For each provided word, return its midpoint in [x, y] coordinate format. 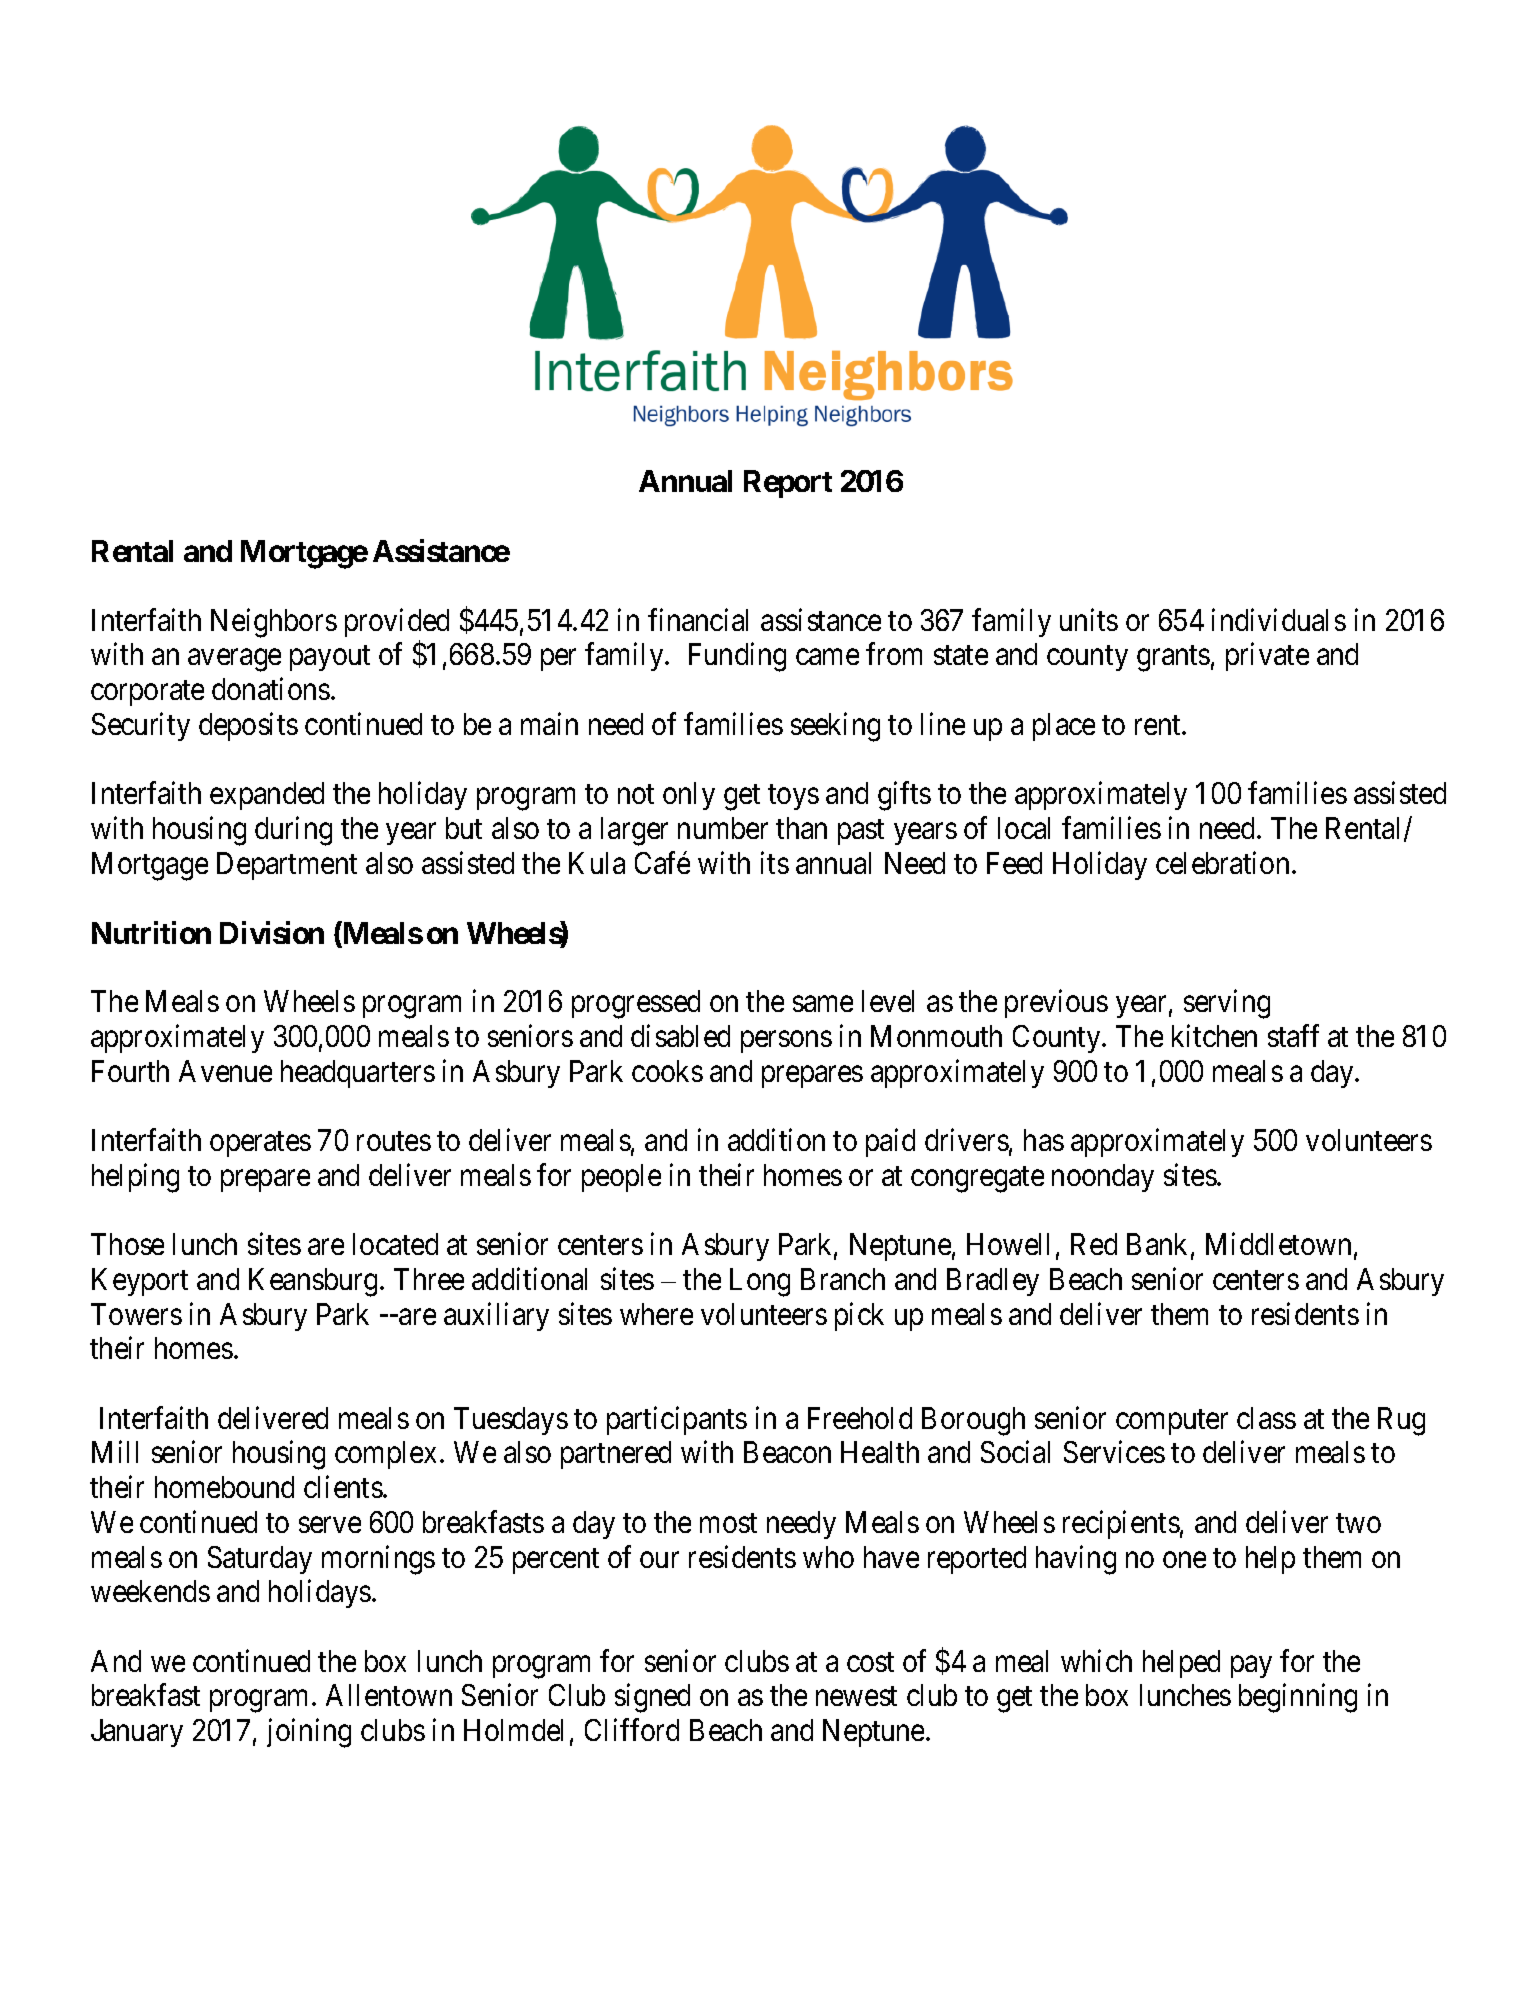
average [234, 661]
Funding [737, 657]
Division [272, 932]
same [823, 1004]
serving [1227, 1004]
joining [309, 1733]
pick [859, 1316]
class [1266, 1418]
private [1267, 657]
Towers [136, 1314]
